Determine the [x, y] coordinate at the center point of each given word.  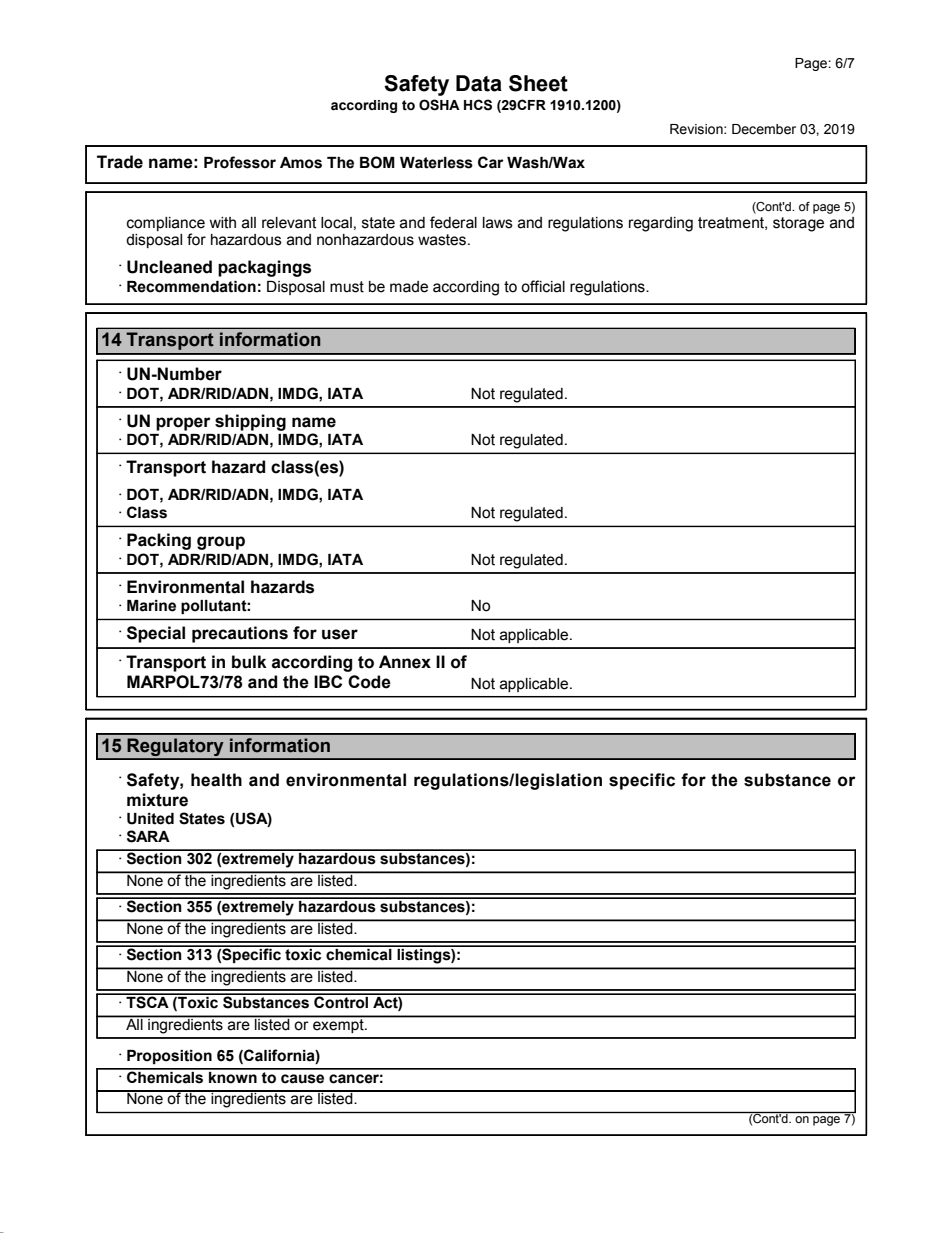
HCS [478, 105]
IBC [328, 681]
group [221, 543]
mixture [157, 800]
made [409, 287]
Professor [240, 162]
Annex [405, 662]
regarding [661, 224]
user [340, 634]
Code [369, 682]
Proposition [169, 1057]
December [764, 129]
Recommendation [191, 287]
